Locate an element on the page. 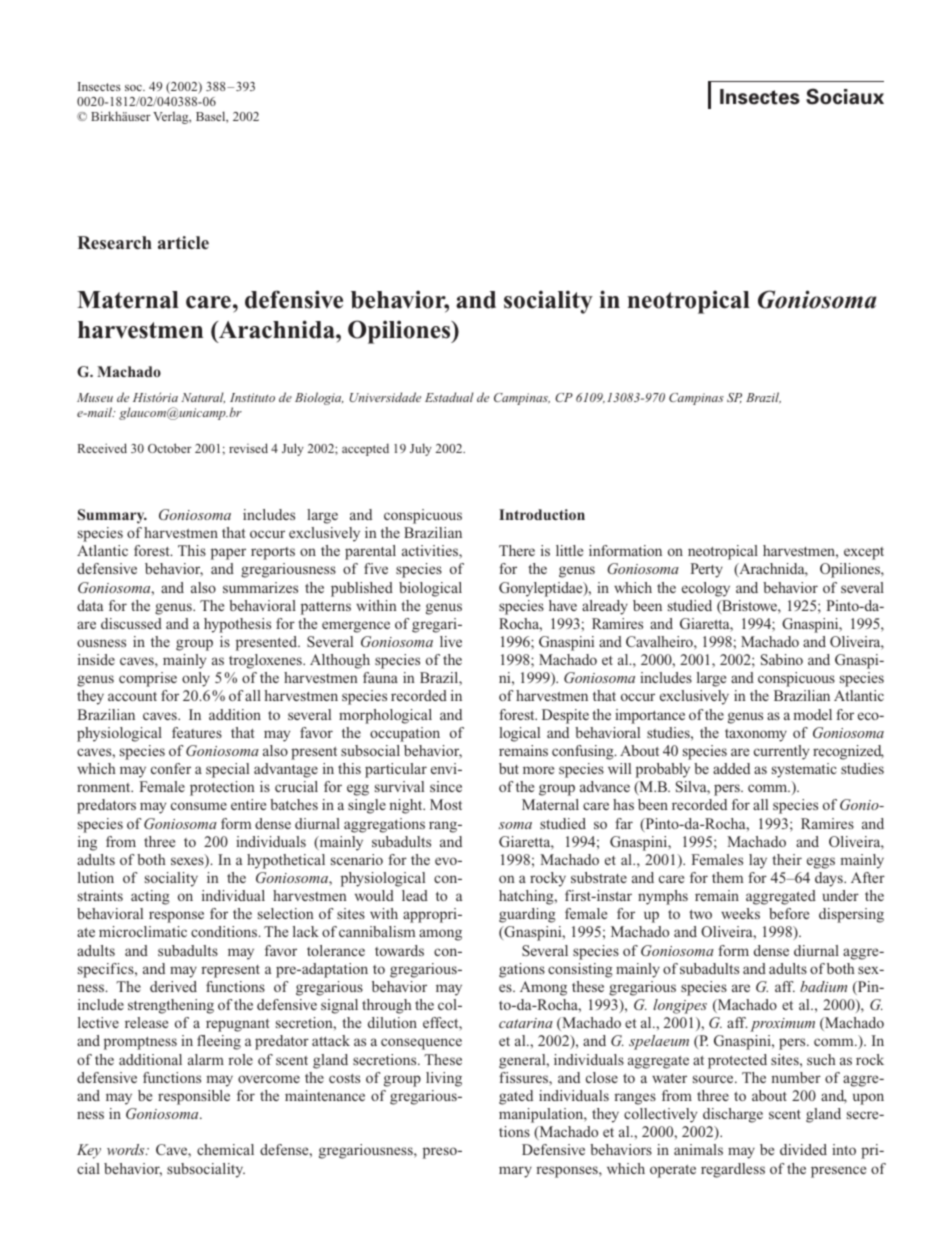 The image size is (952, 1257). except is located at coordinates (864, 553).
